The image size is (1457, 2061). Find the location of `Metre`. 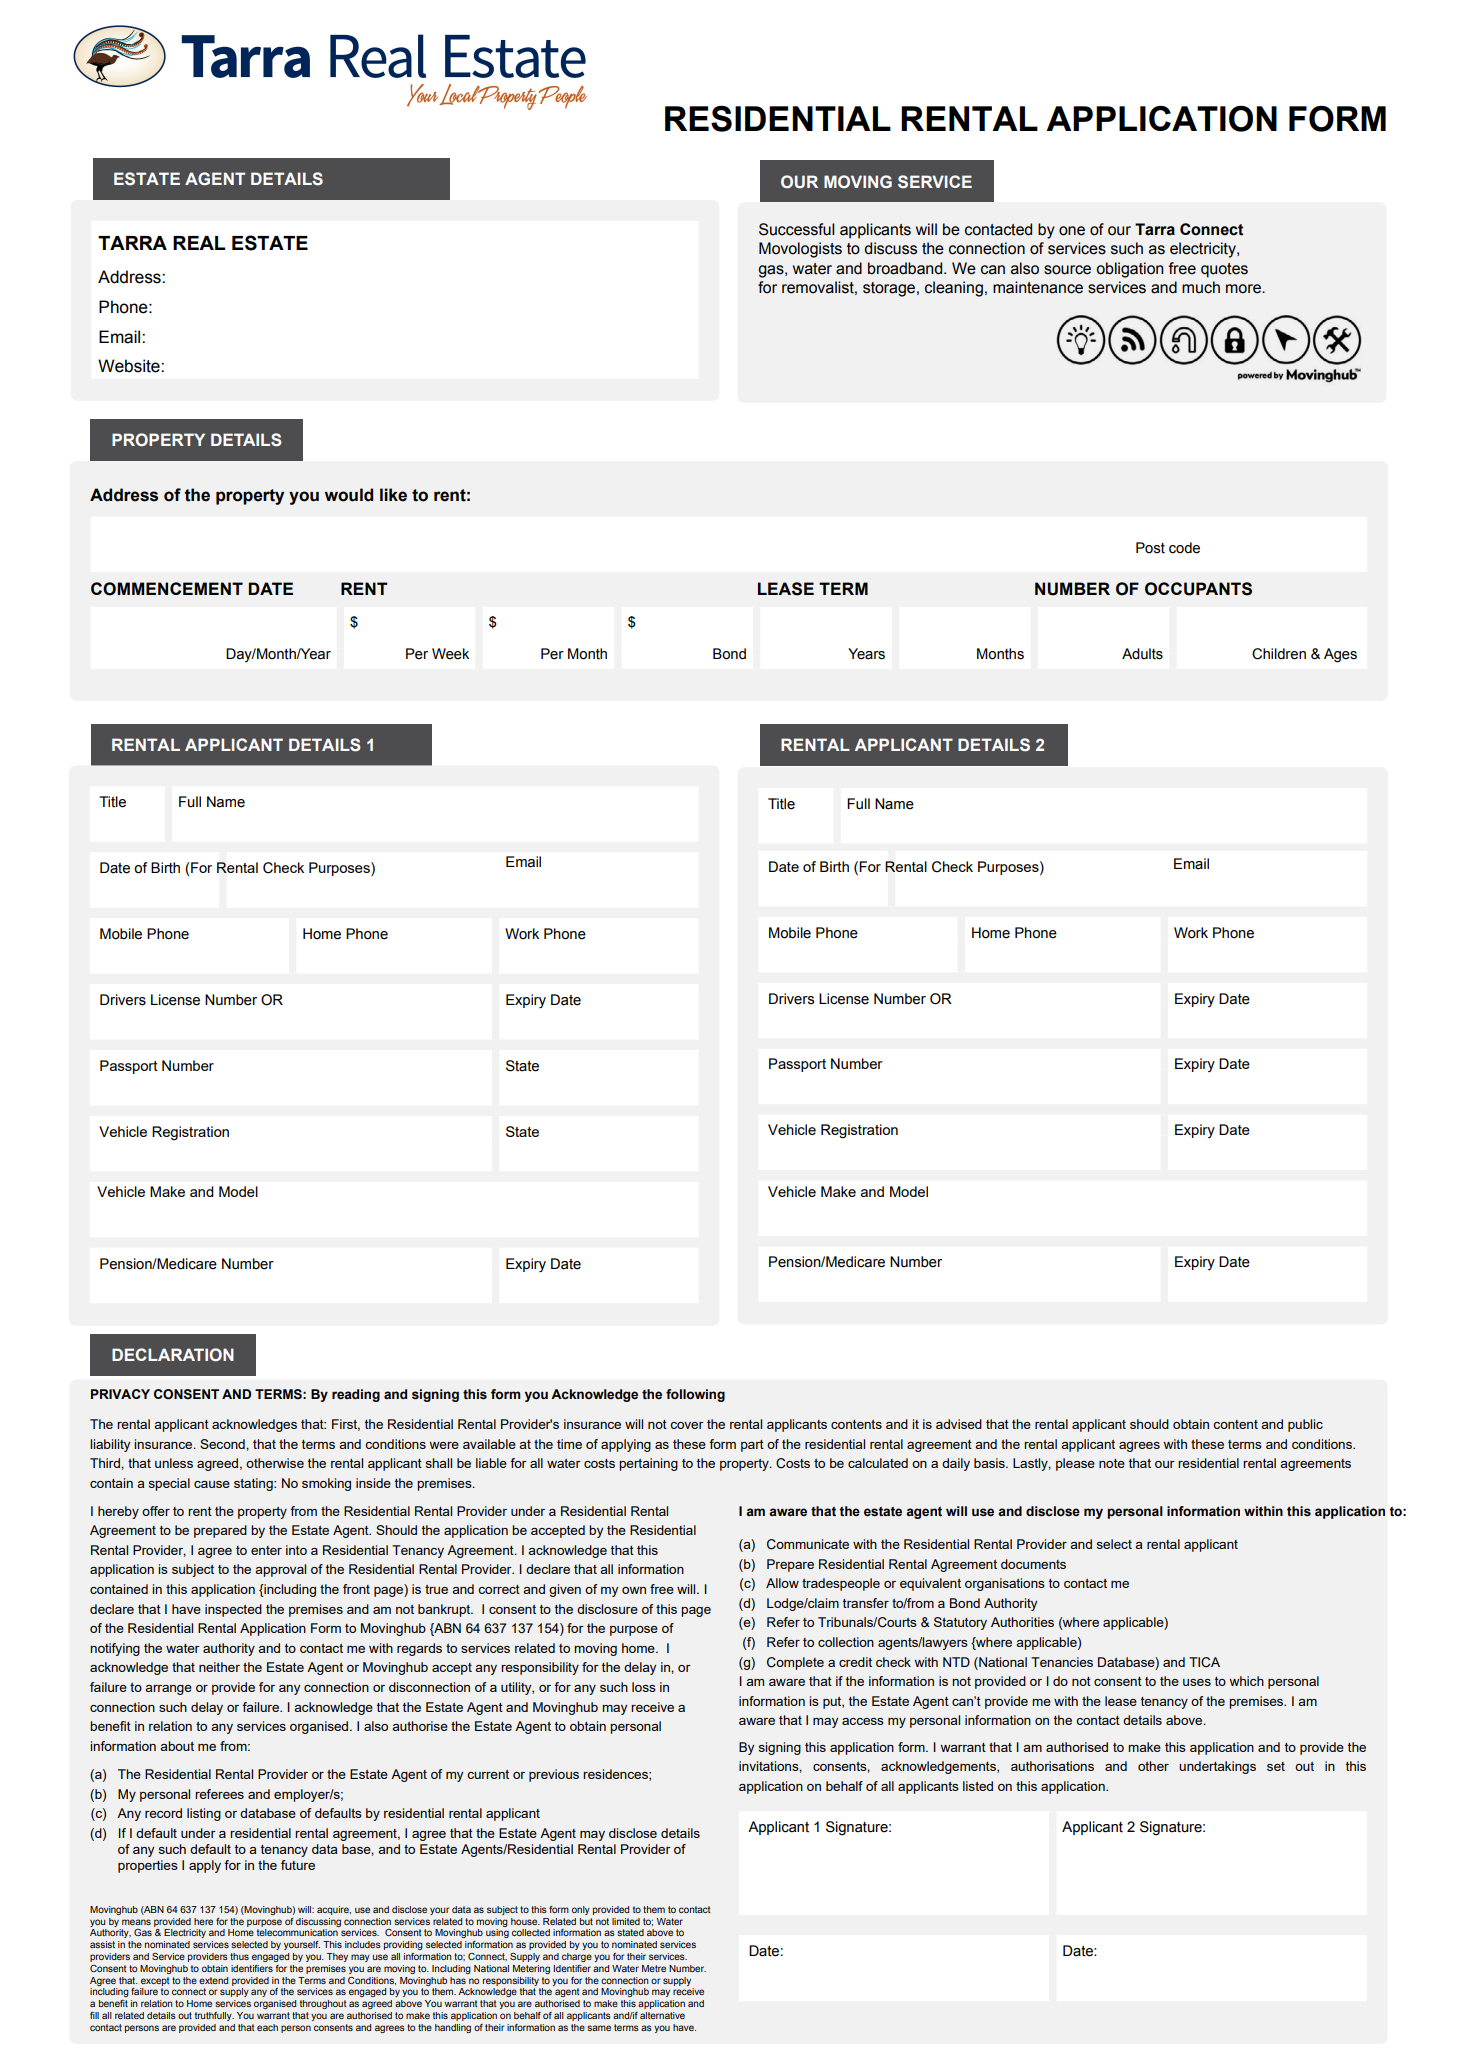

Metre is located at coordinates (654, 1968).
